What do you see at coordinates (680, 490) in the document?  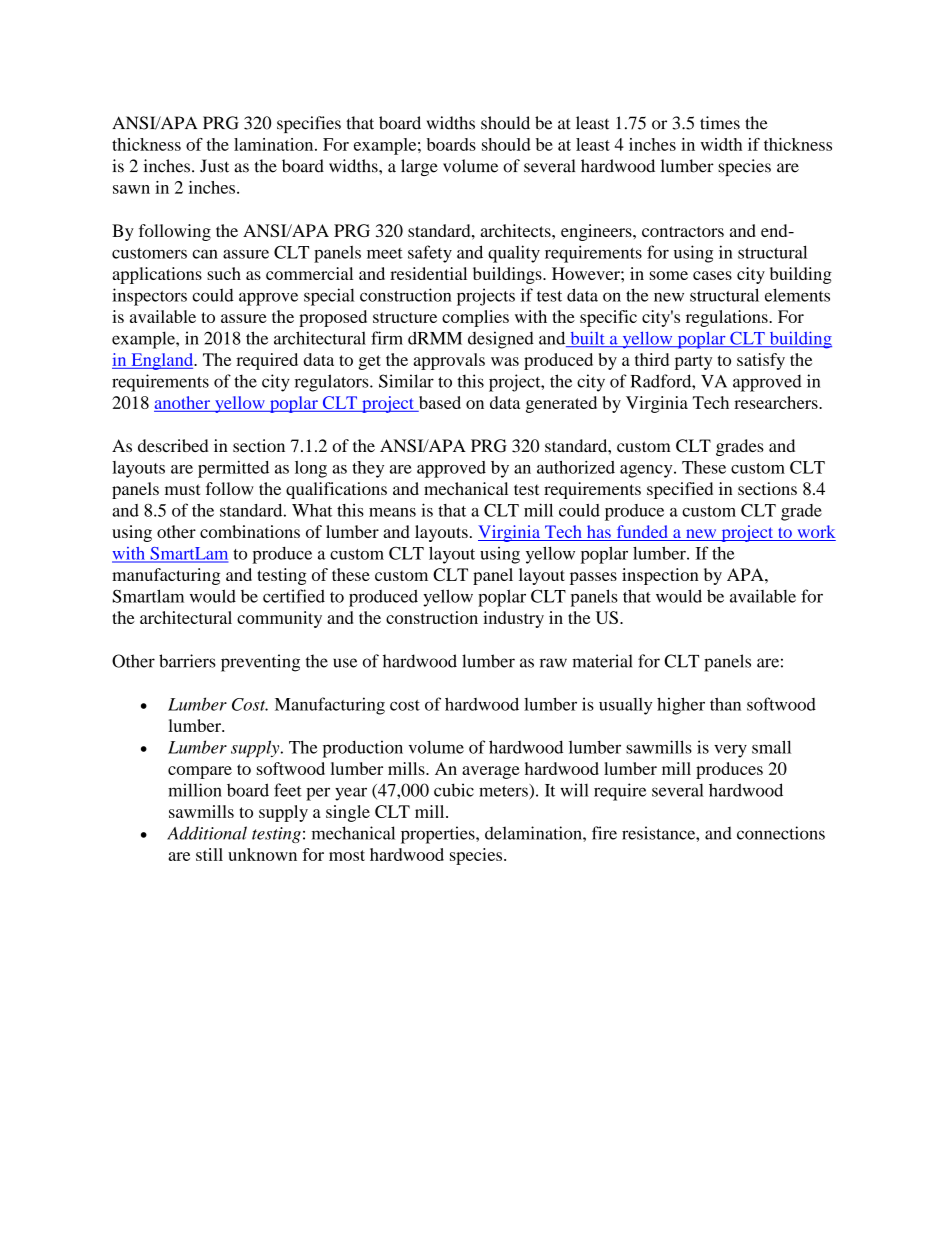 I see `specified` at bounding box center [680, 490].
